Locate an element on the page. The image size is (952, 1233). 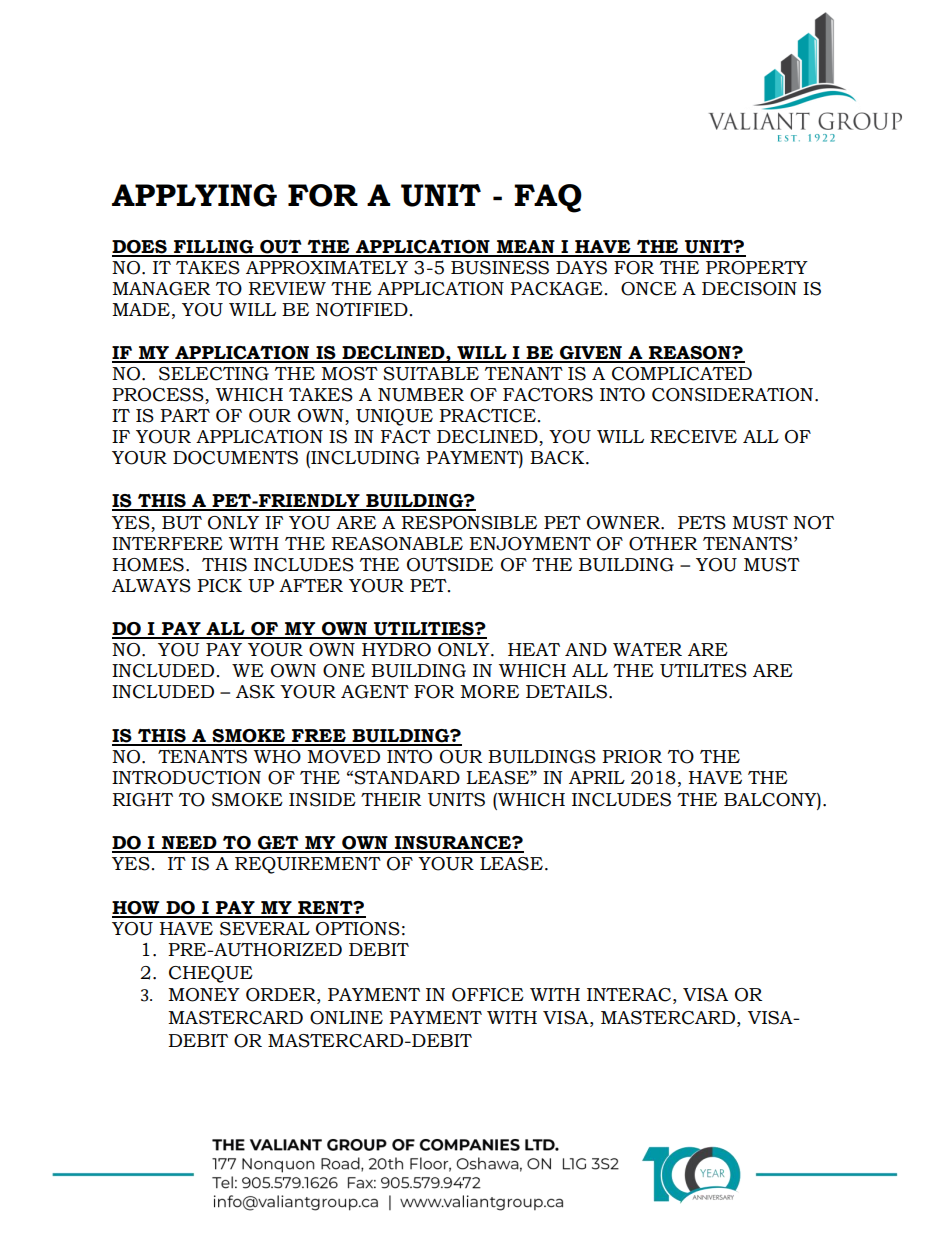
APPLYING is located at coordinates (194, 195).
